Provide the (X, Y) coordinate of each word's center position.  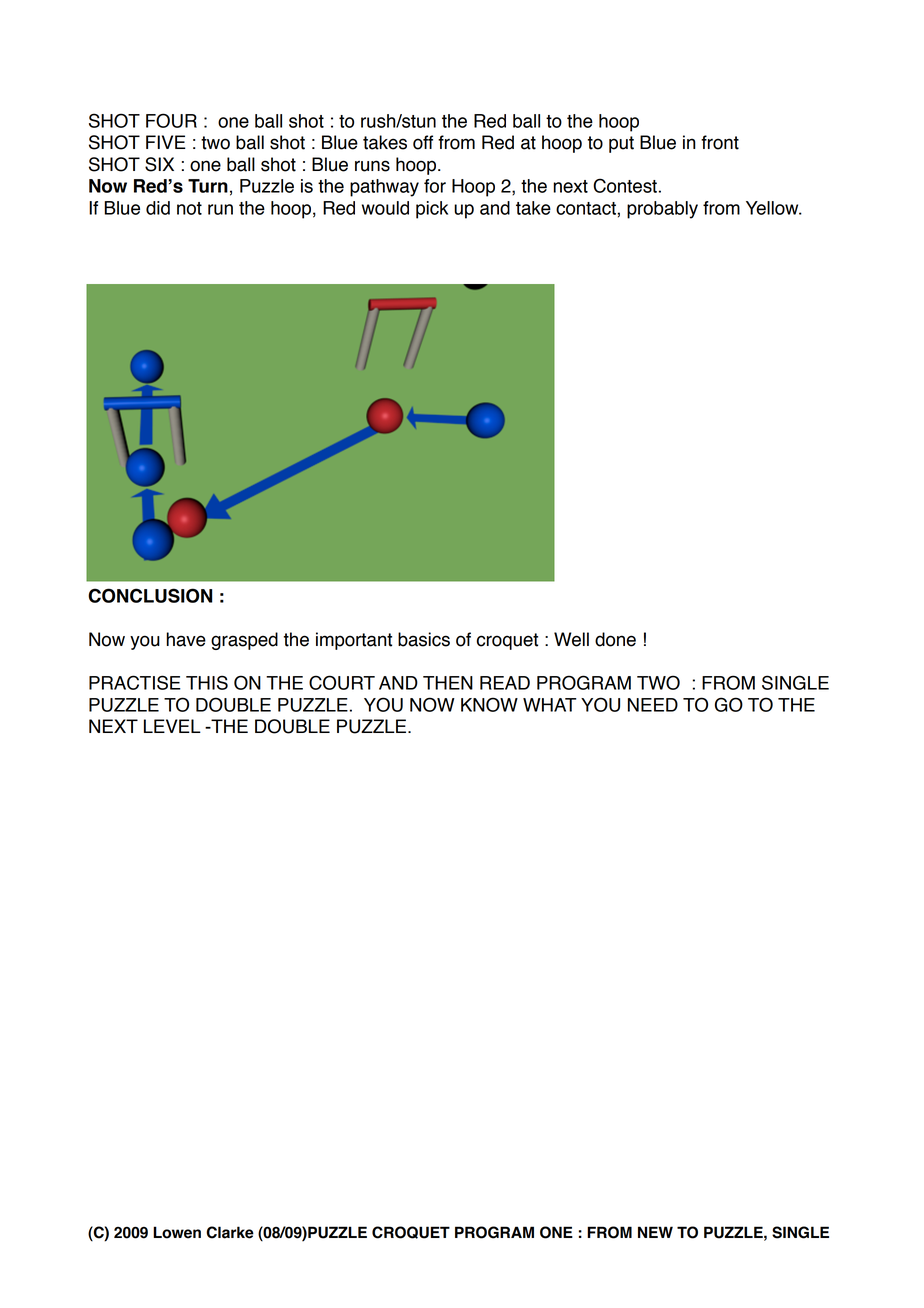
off (423, 142)
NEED (653, 705)
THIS (207, 682)
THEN (448, 683)
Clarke (230, 1232)
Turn (208, 186)
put (621, 144)
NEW (655, 1232)
